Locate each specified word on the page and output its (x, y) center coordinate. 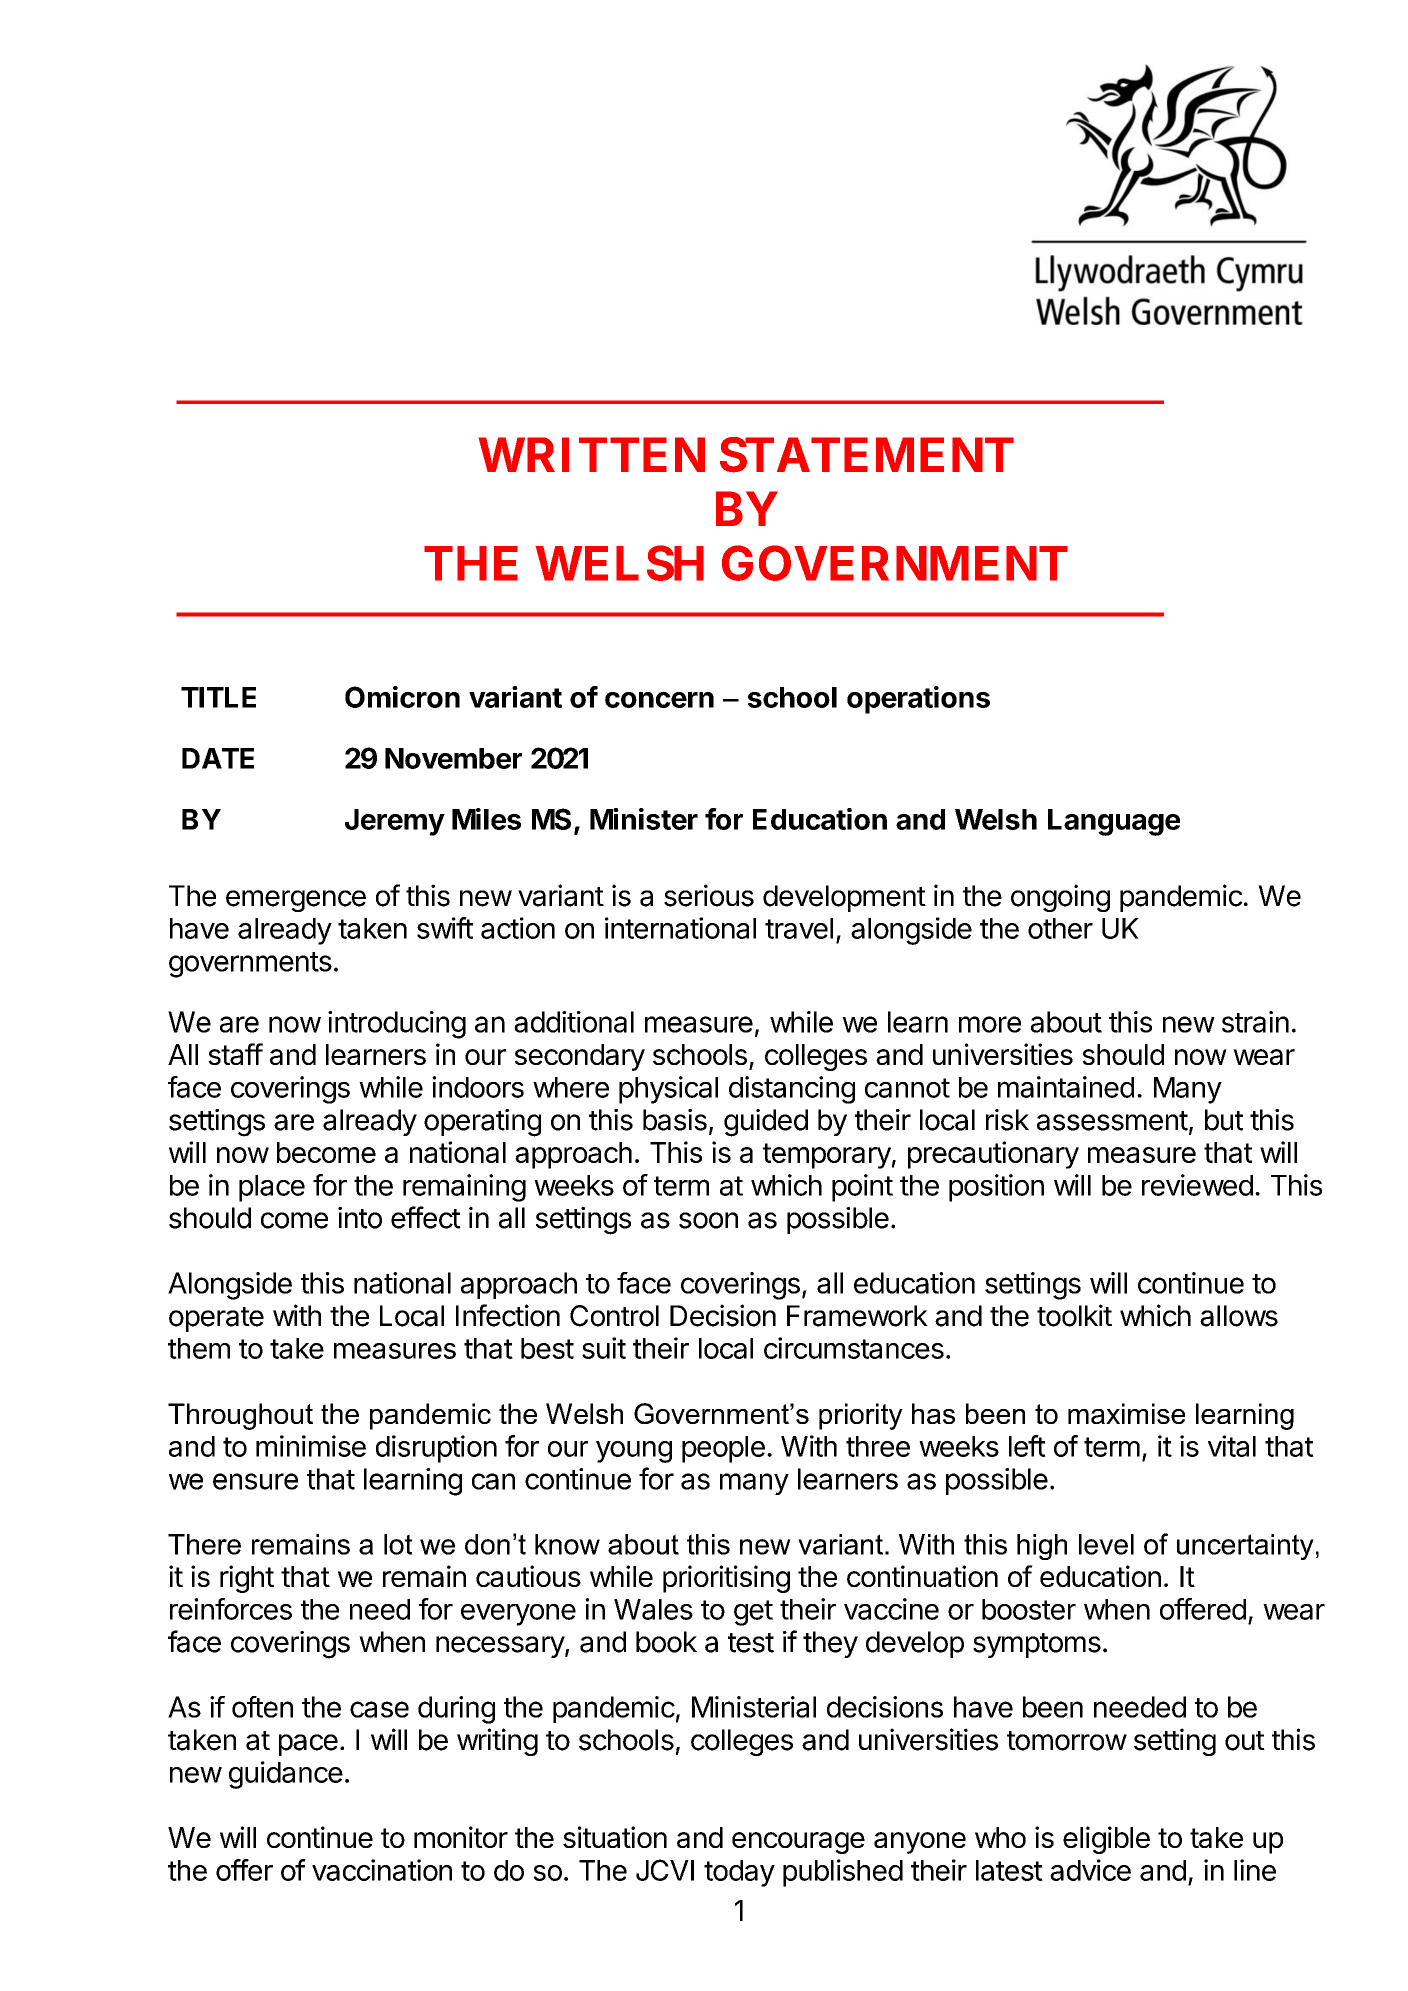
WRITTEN (592, 454)
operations (918, 700)
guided (766, 1123)
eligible (1106, 1840)
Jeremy (395, 822)
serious (709, 895)
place (272, 1188)
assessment (1112, 1121)
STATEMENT (867, 455)
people (723, 1449)
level (1106, 1544)
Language (1114, 822)
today (739, 1873)
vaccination (382, 1870)
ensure (255, 1481)
